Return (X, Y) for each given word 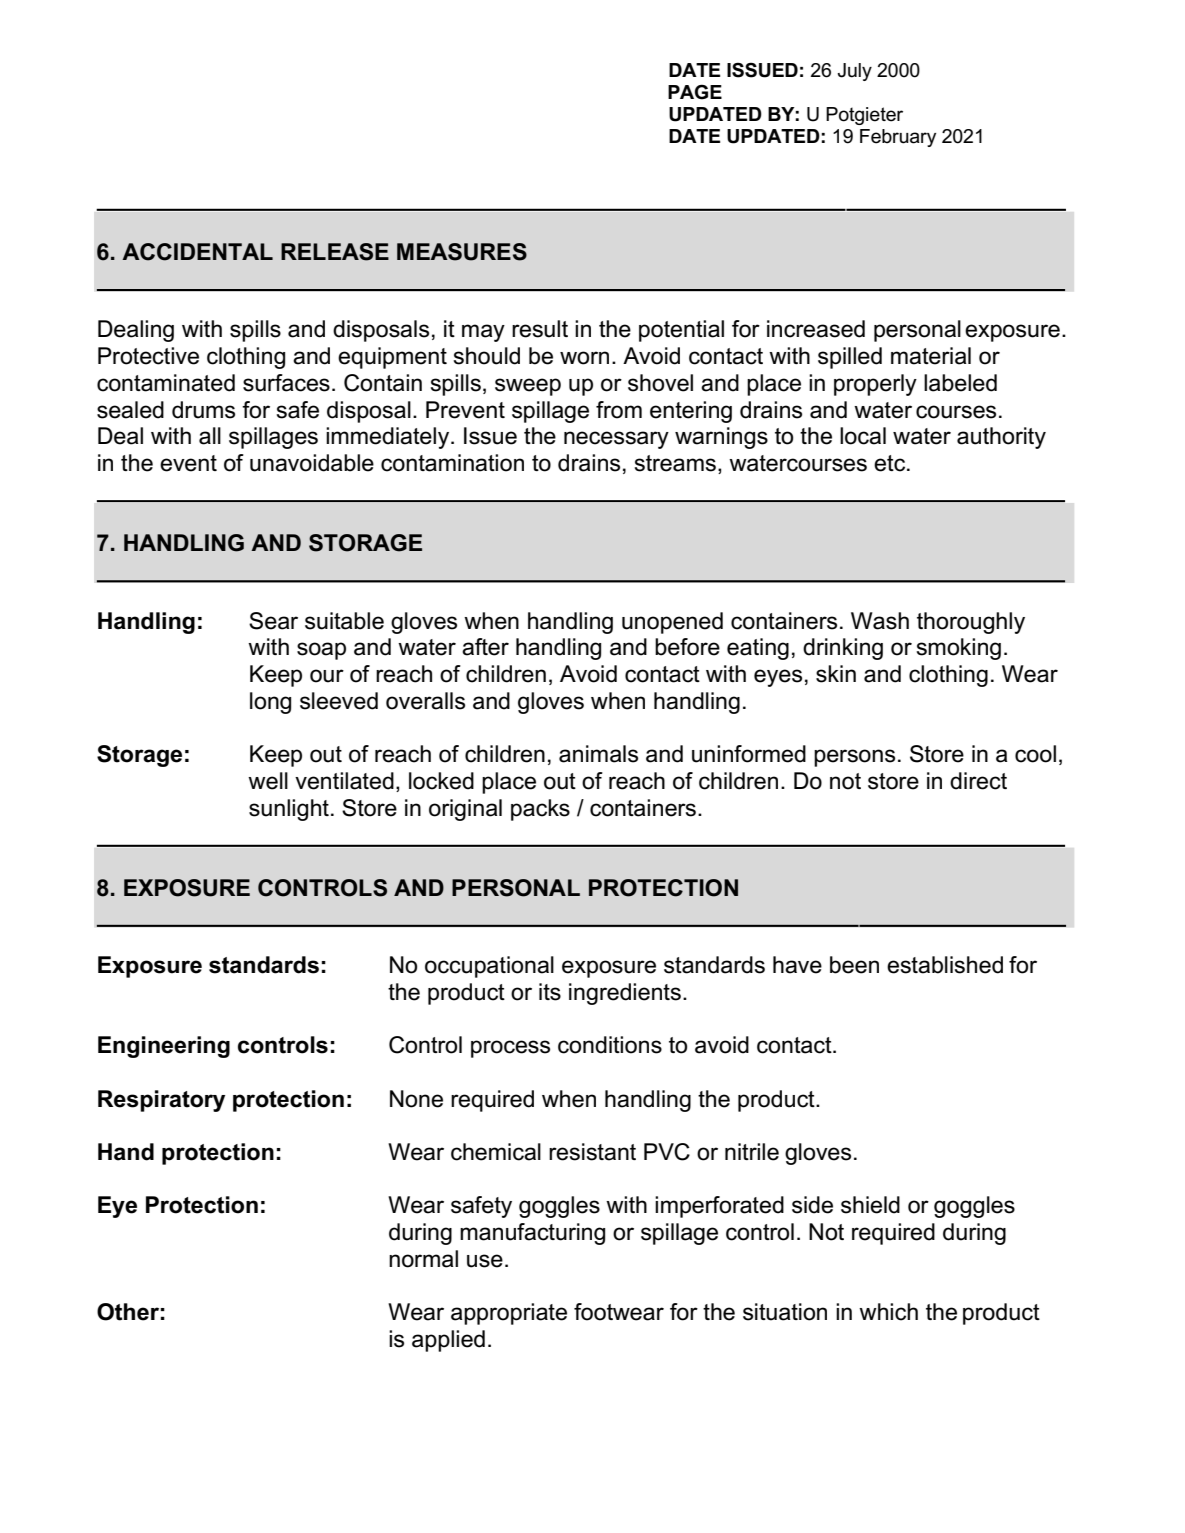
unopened (672, 623)
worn (584, 358)
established (945, 965)
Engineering (164, 1047)
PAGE (695, 92)
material (931, 356)
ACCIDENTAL (197, 252)
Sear (273, 621)
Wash (880, 621)
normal (423, 1259)
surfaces (286, 383)
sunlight (289, 810)
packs (540, 810)
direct (978, 781)
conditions (610, 1045)
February (898, 138)
